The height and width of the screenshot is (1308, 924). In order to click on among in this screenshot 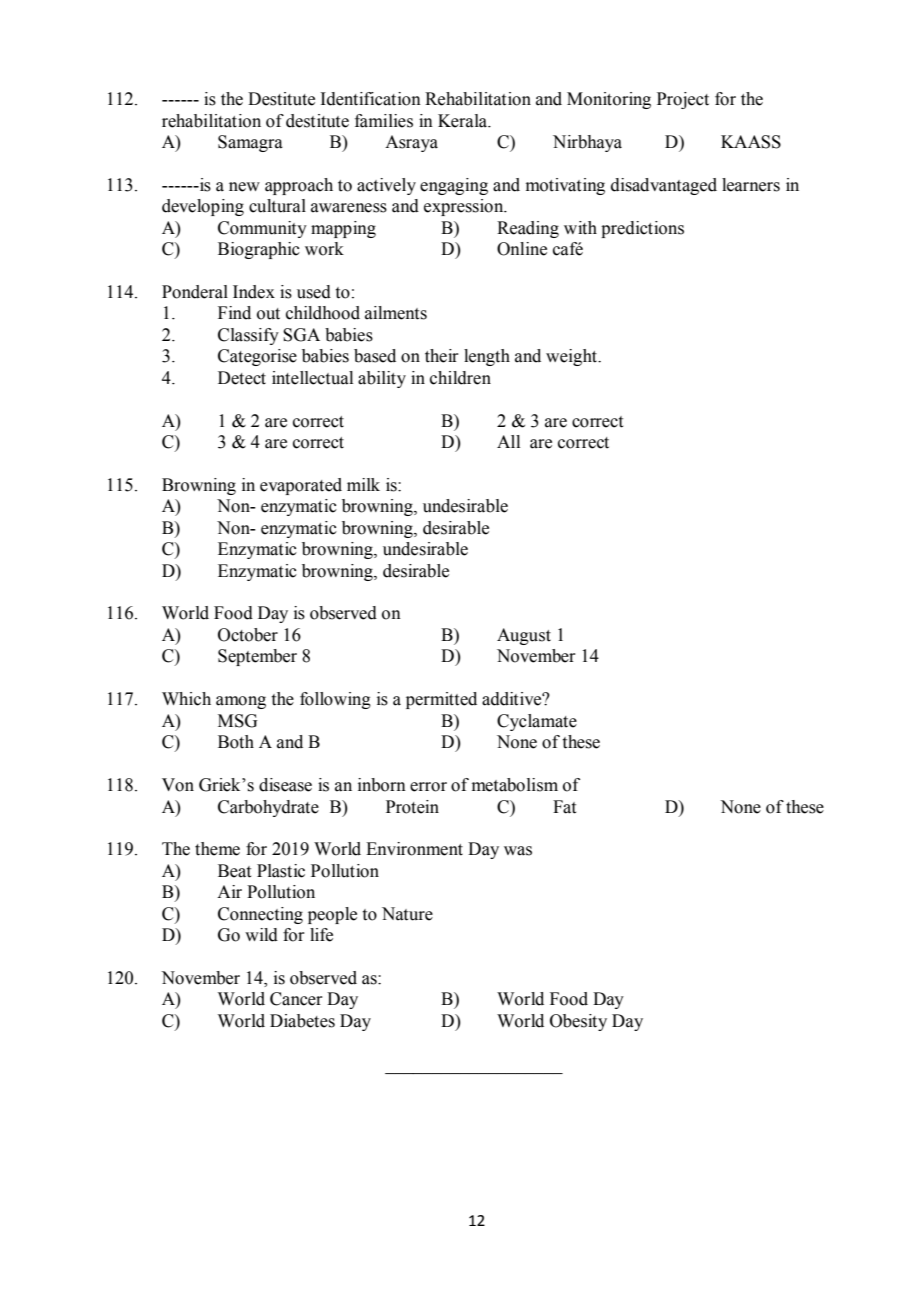, I will do `click(241, 702)`.
